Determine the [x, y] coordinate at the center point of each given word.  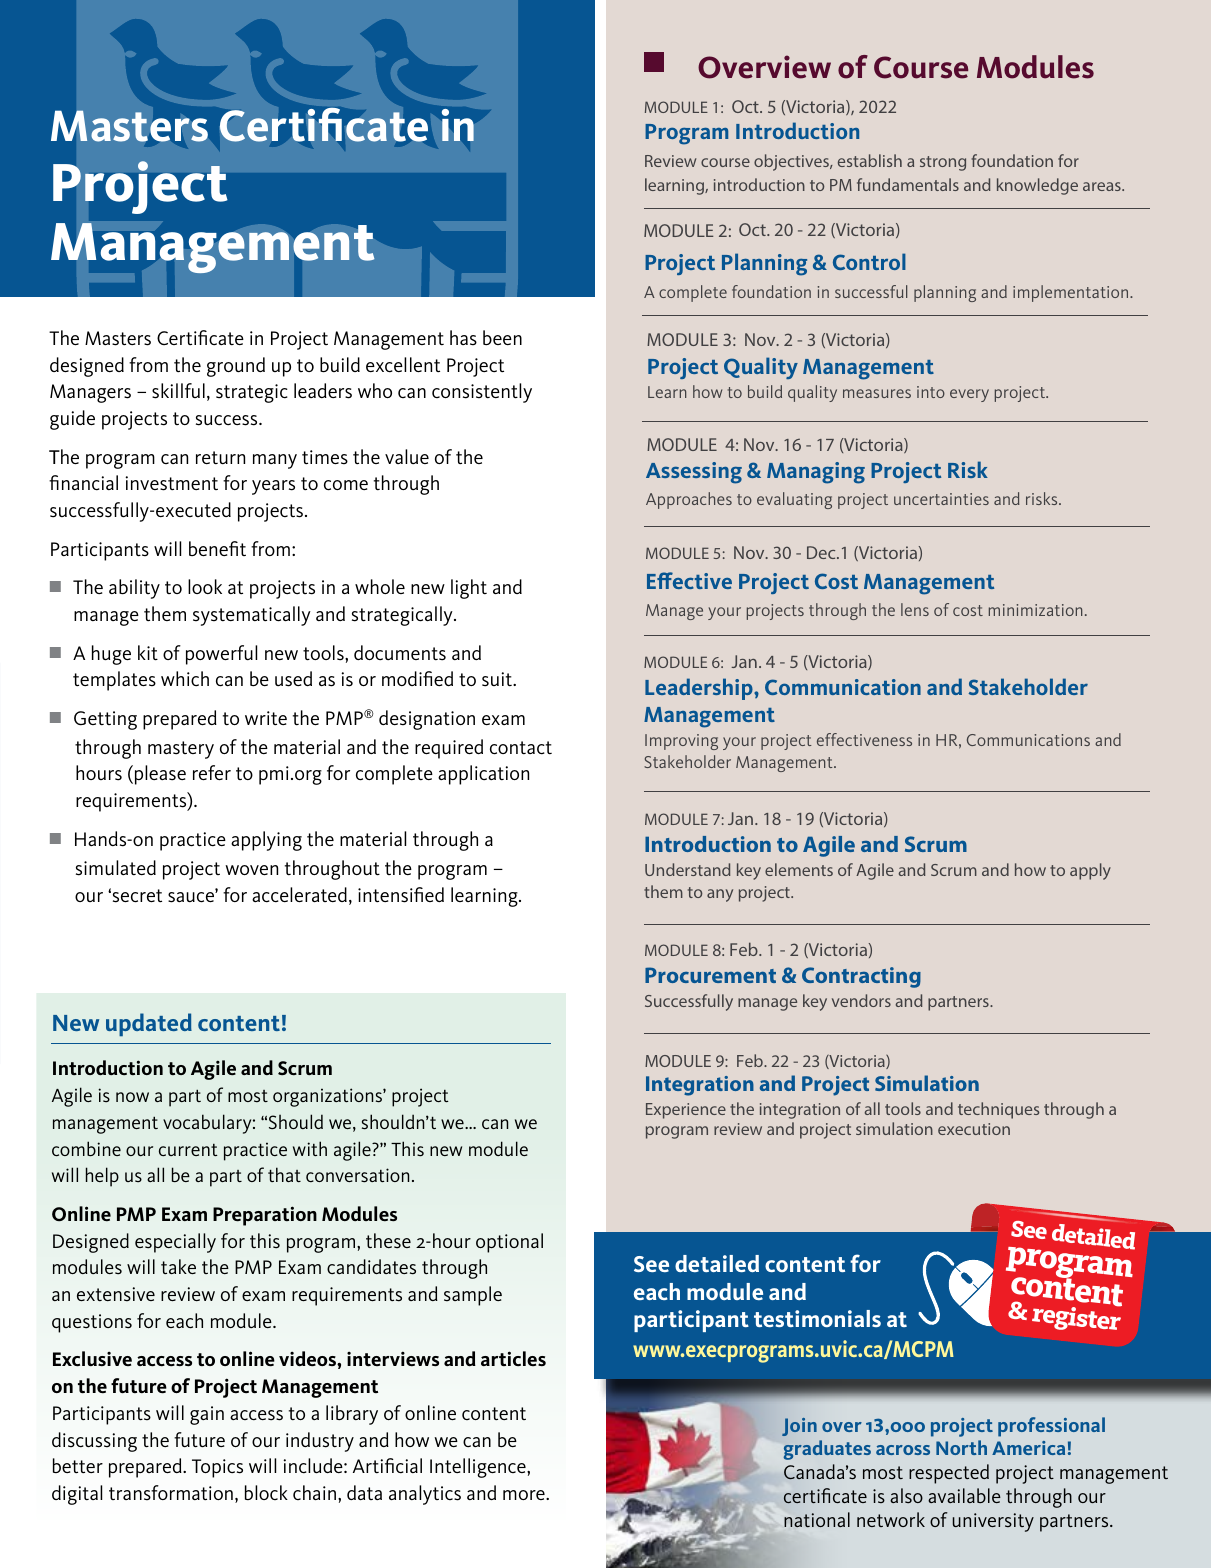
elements [799, 869]
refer [212, 772]
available [964, 1495]
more [525, 1495]
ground [236, 367]
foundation [1012, 160]
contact [521, 748]
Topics [217, 1468]
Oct [746, 106]
